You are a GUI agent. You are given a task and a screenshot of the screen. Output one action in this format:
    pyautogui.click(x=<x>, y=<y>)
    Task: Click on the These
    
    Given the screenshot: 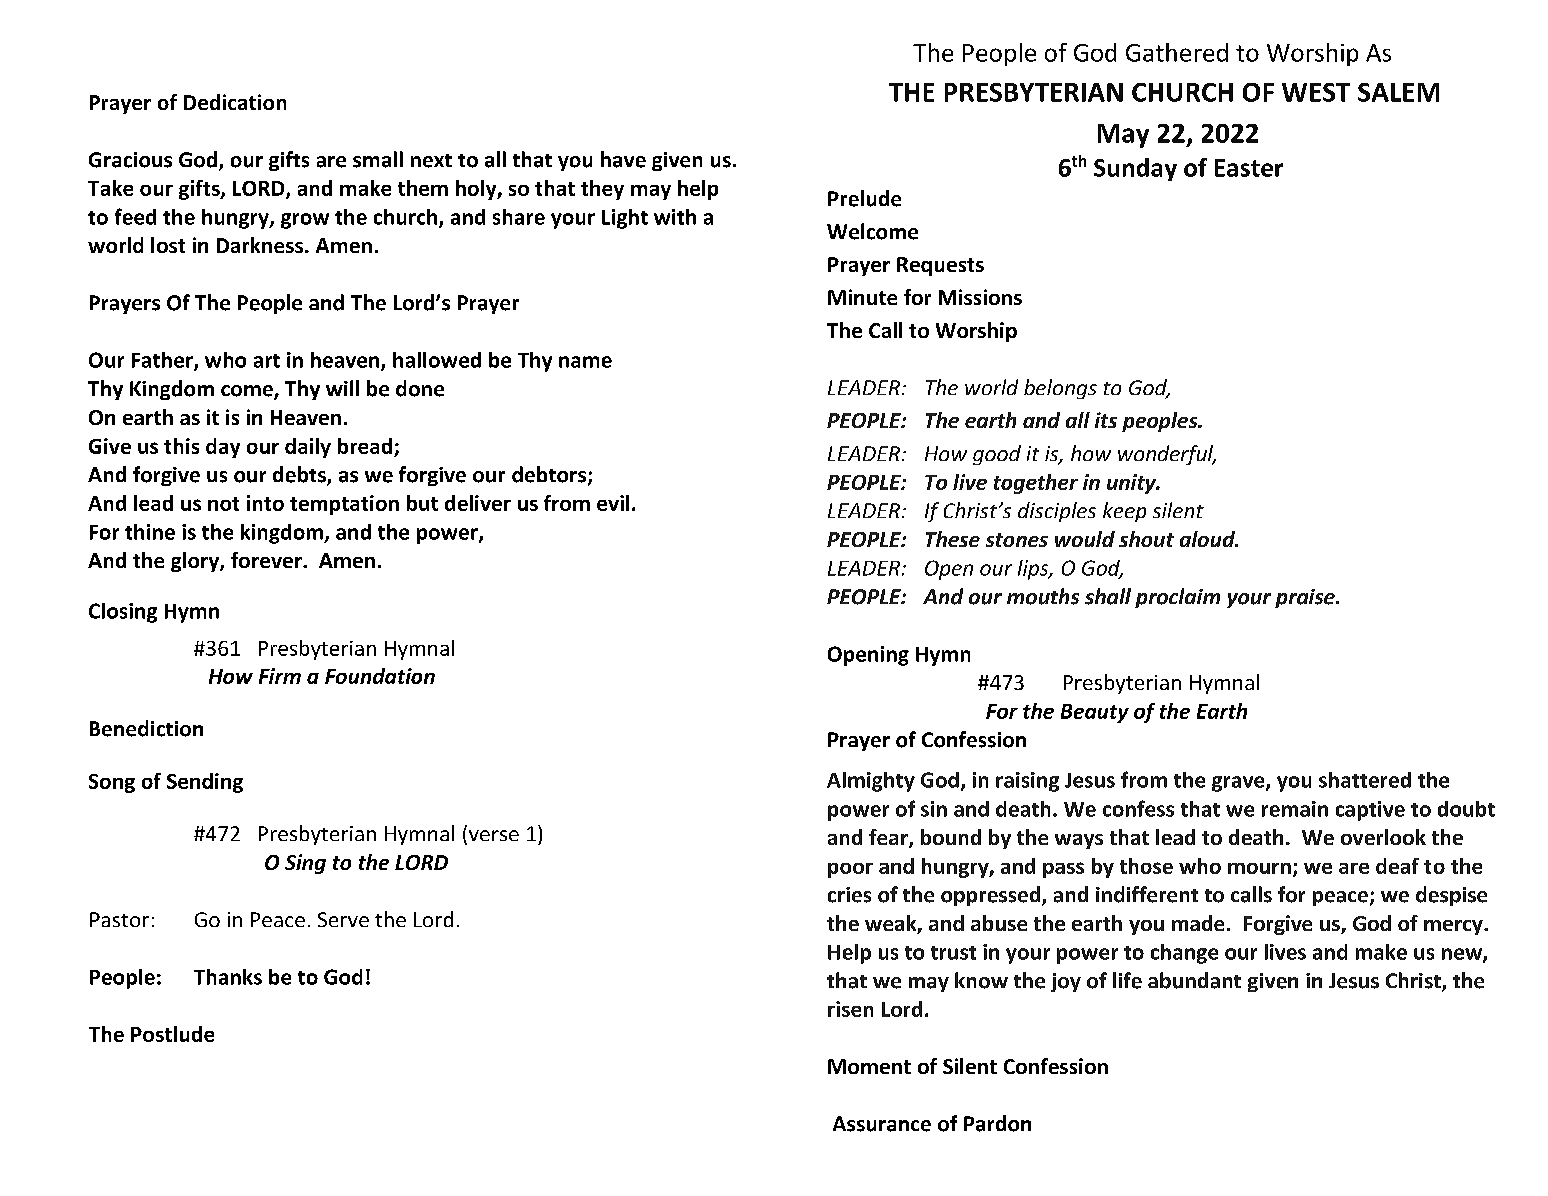 What is the action you would take?
    pyautogui.click(x=953, y=539)
